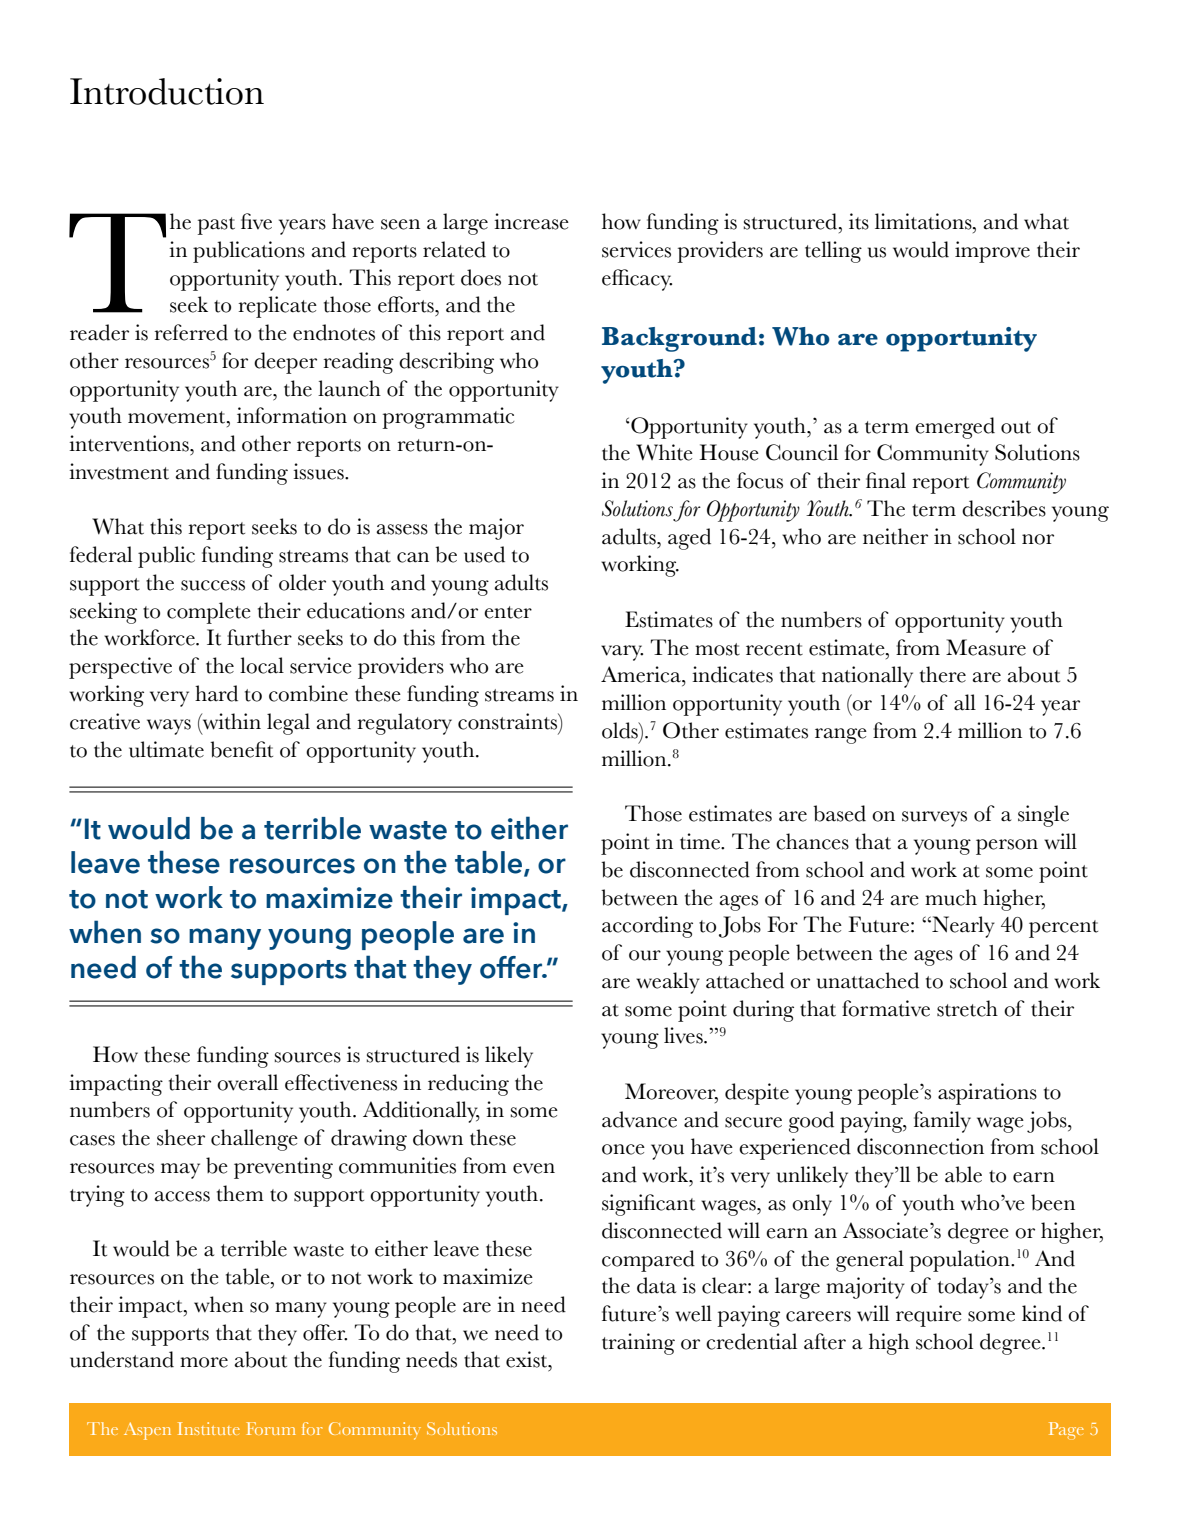  I want to click on surveys, so click(934, 819).
